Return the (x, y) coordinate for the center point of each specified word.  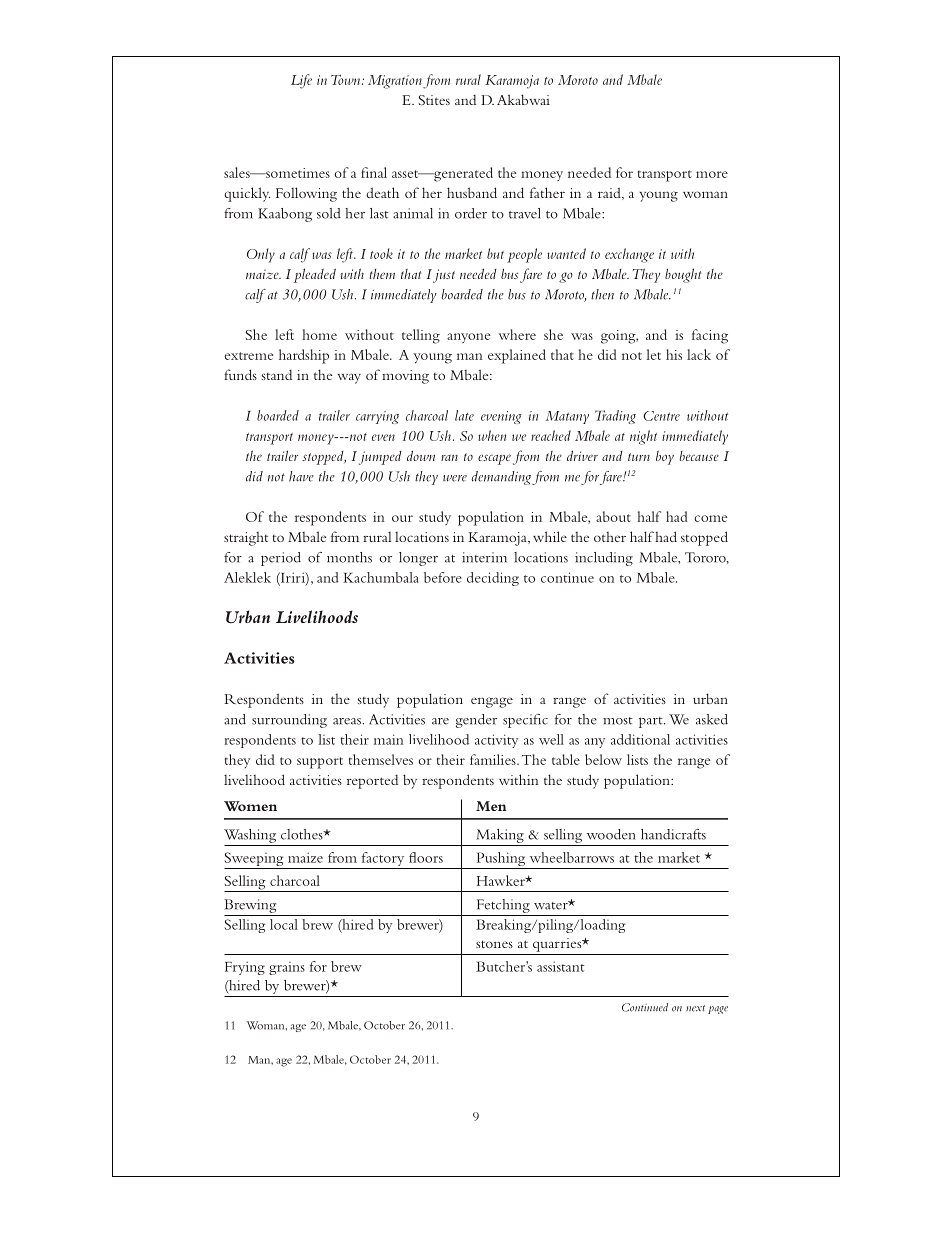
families (494, 759)
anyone (468, 338)
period (281, 559)
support (320, 763)
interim (484, 557)
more (712, 174)
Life (301, 81)
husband (472, 192)
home (319, 334)
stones (494, 944)
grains (287, 968)
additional (640, 739)
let (653, 354)
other (610, 537)
